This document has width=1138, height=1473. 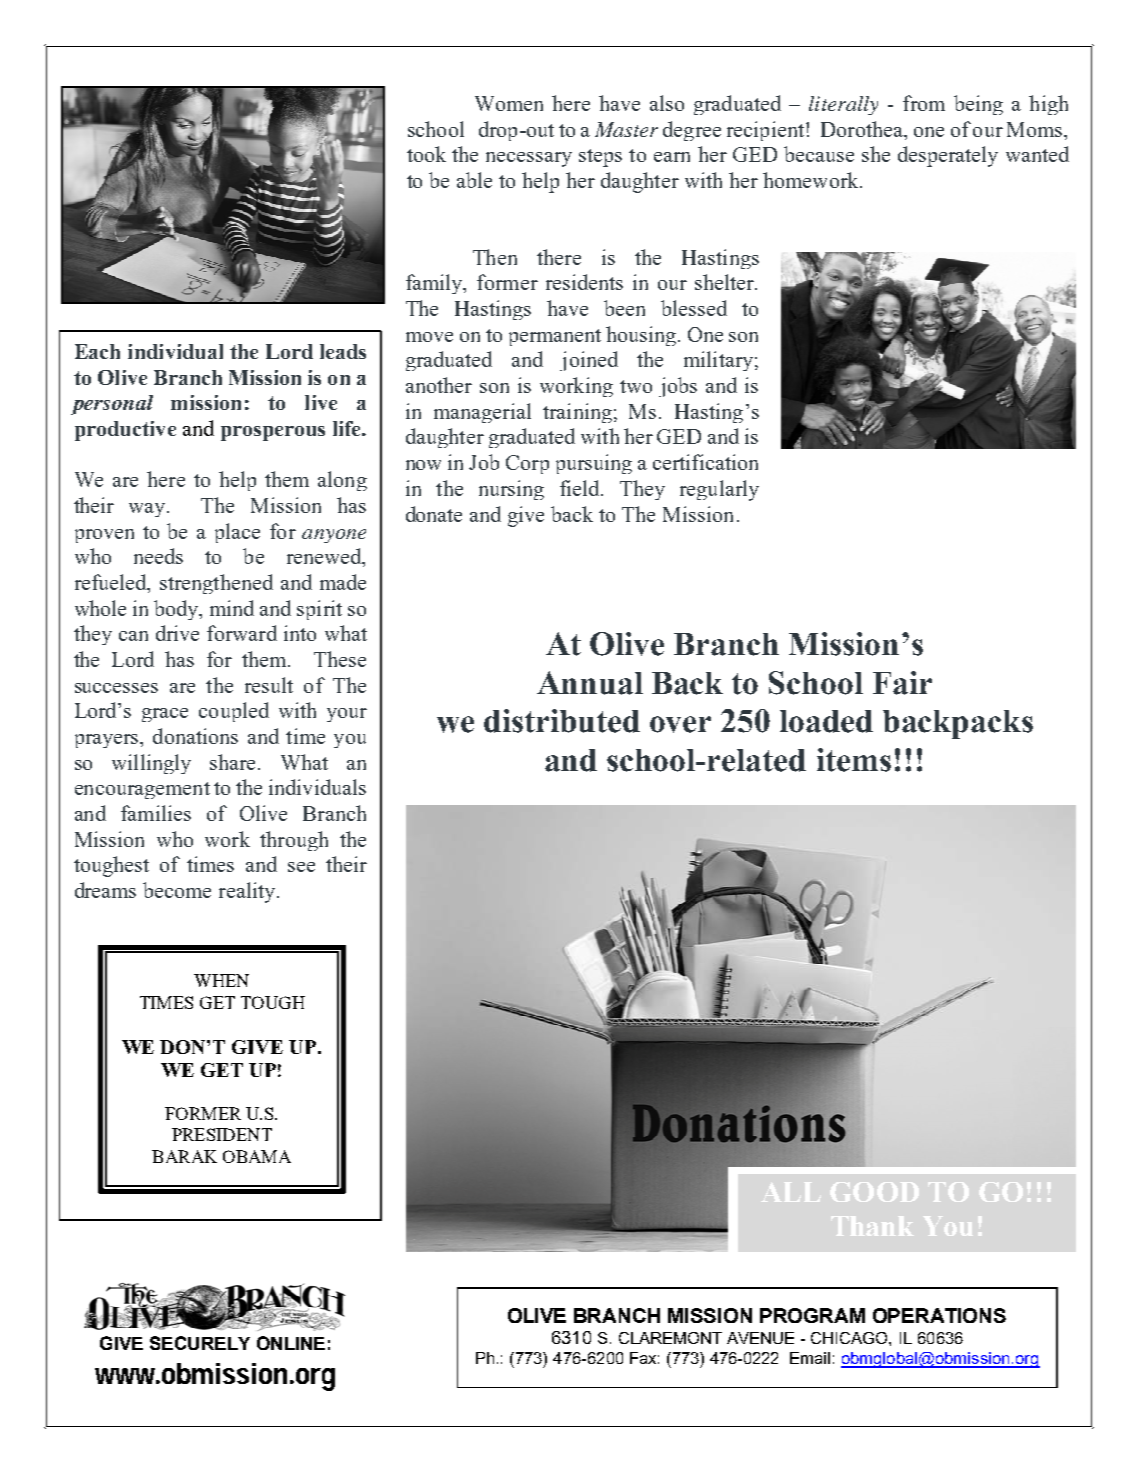 What do you see at coordinates (725, 282) in the document?
I see `shelter` at bounding box center [725, 282].
